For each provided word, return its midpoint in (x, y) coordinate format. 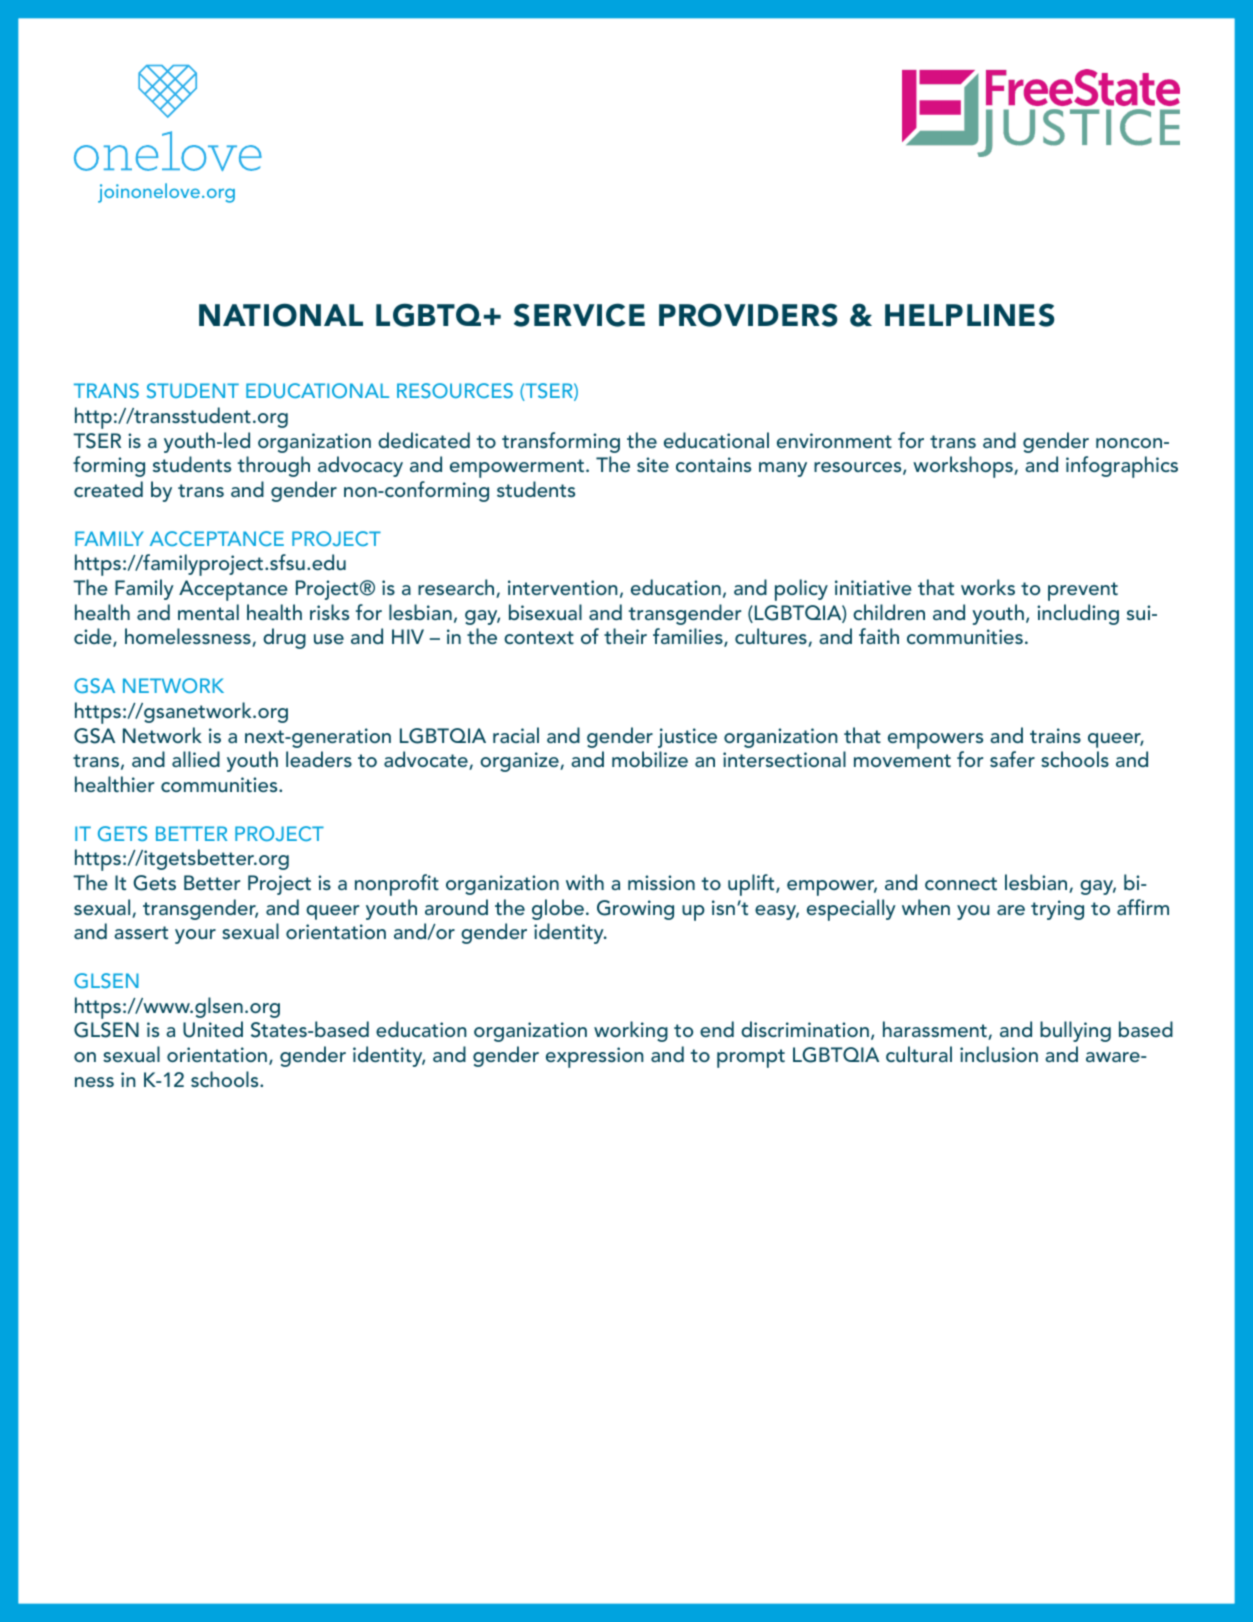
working (631, 1031)
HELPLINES (970, 315)
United (213, 1029)
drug (284, 638)
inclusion (999, 1054)
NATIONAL (281, 315)
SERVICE (579, 315)
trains (1055, 735)
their (625, 636)
